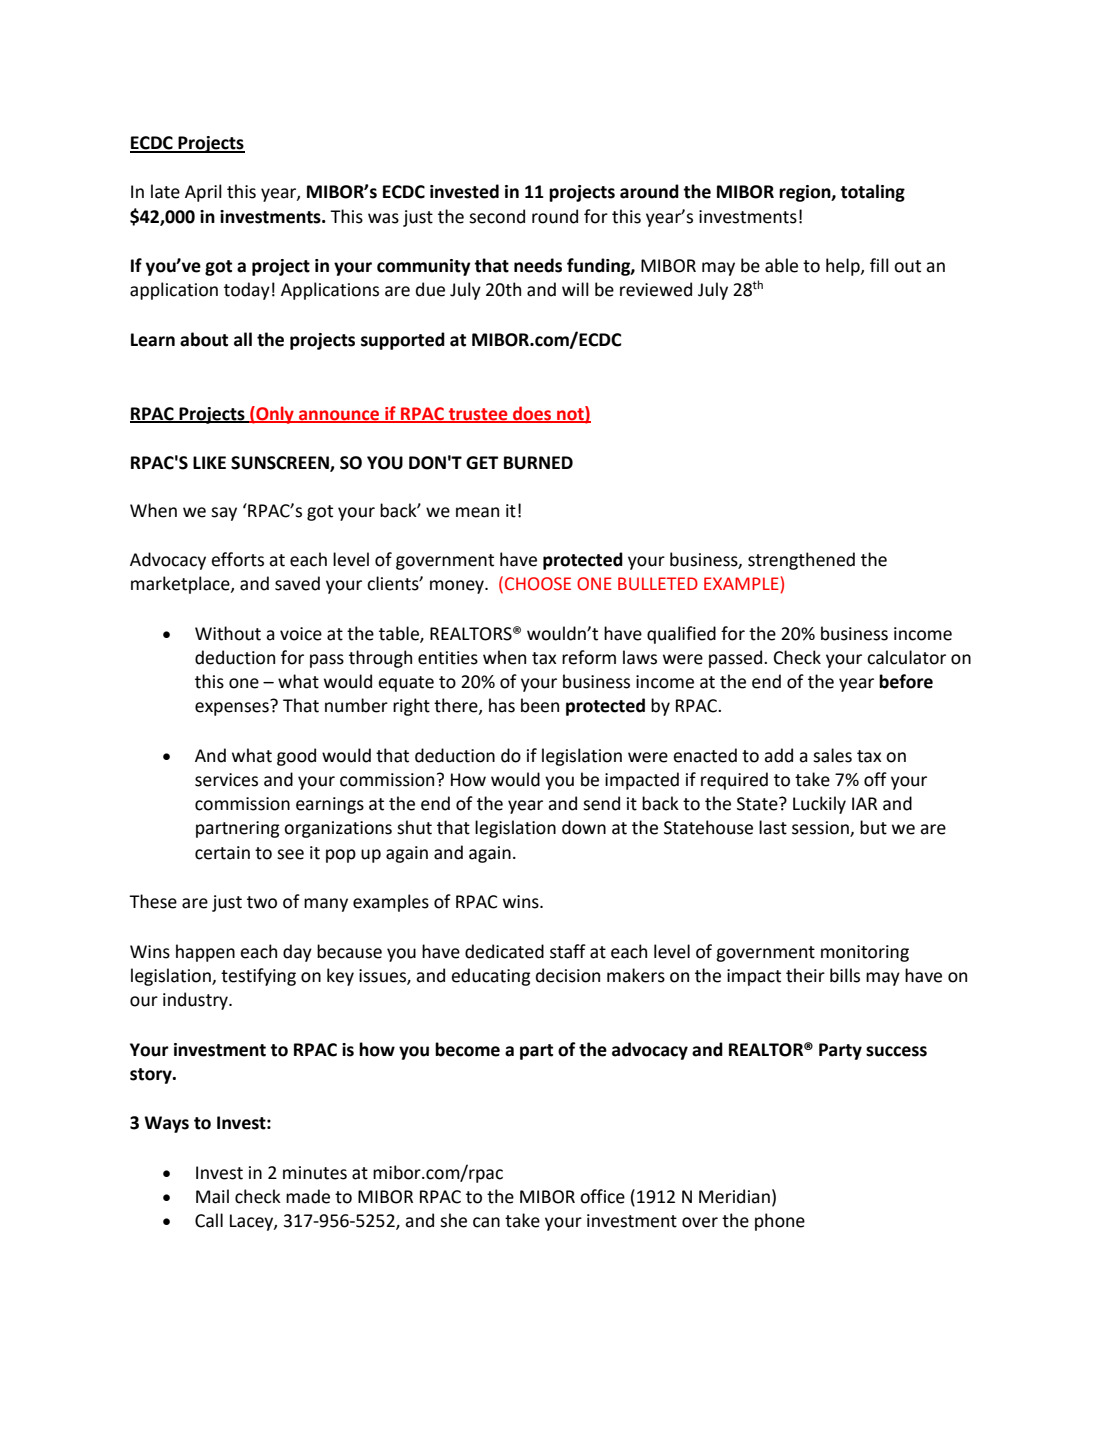 The image size is (1104, 1429). Describe the element at coordinates (497, 216) in the page. I see `second` at that location.
